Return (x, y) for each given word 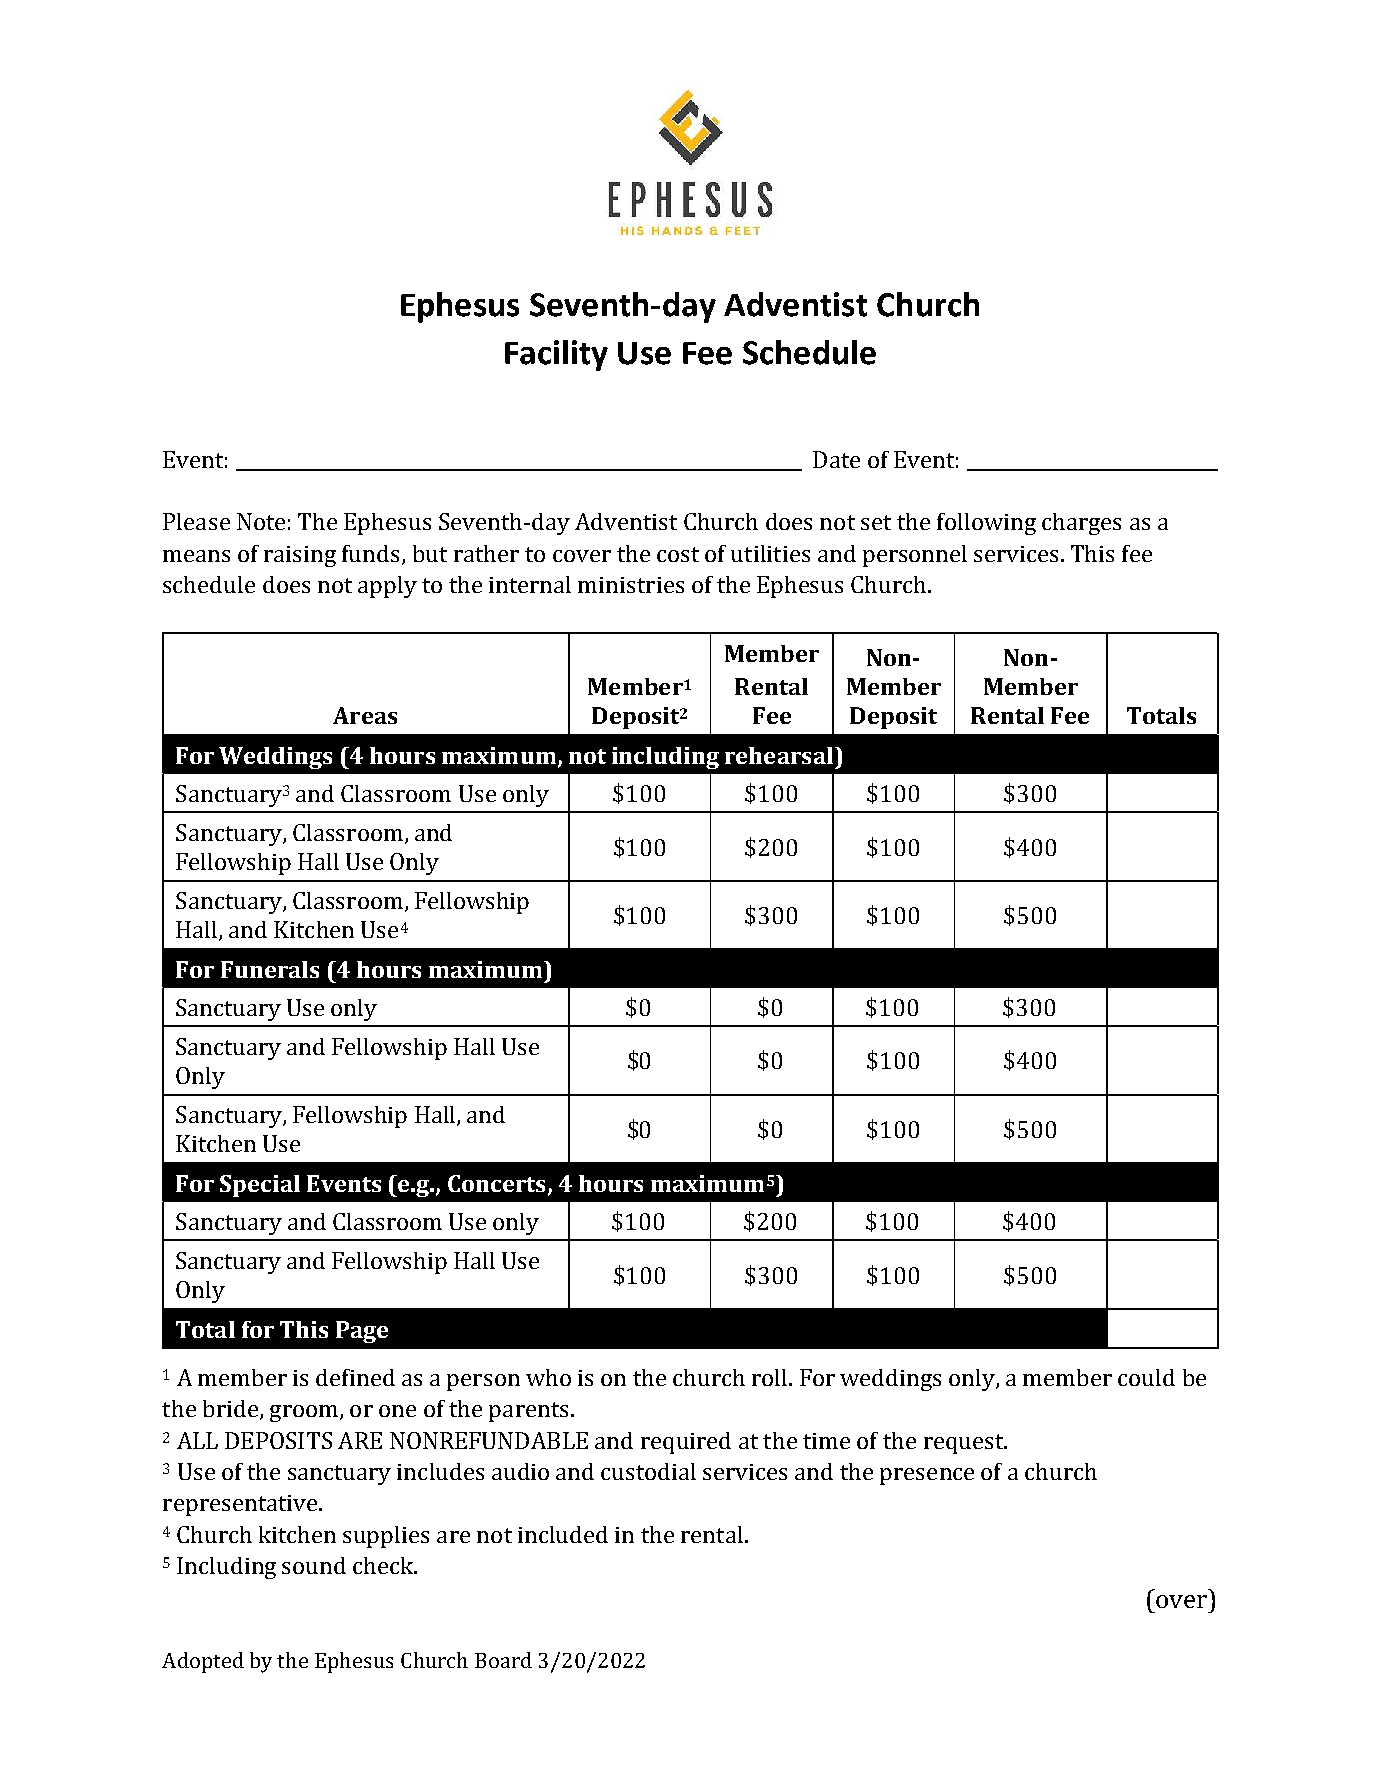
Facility (556, 355)
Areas (365, 715)
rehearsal (779, 755)
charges (1081, 524)
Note (261, 521)
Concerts (496, 1183)
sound (314, 1565)
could (1146, 1377)
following (986, 524)
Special (260, 1186)
